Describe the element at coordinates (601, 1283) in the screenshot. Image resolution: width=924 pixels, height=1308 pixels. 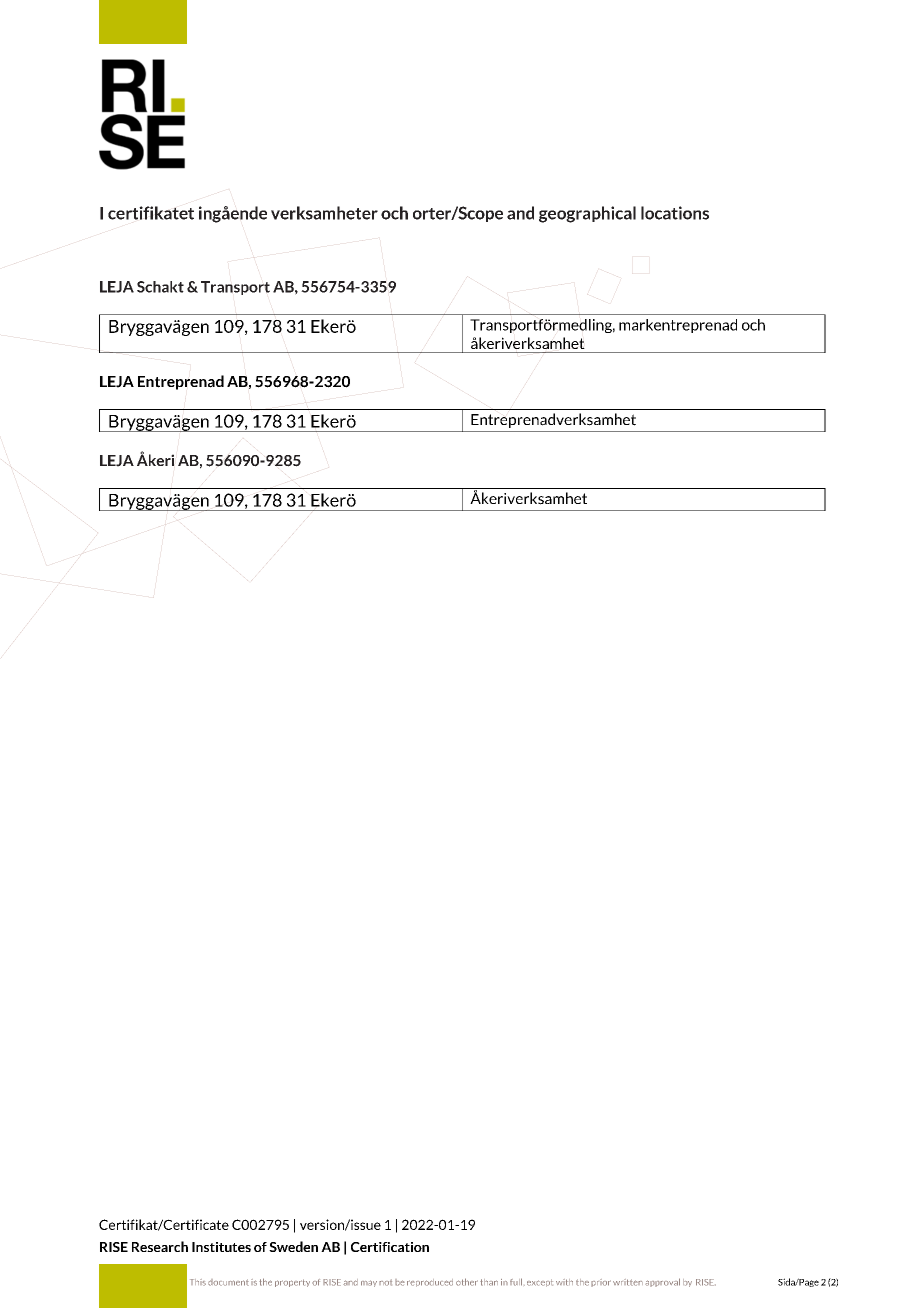
I see `prior` at that location.
